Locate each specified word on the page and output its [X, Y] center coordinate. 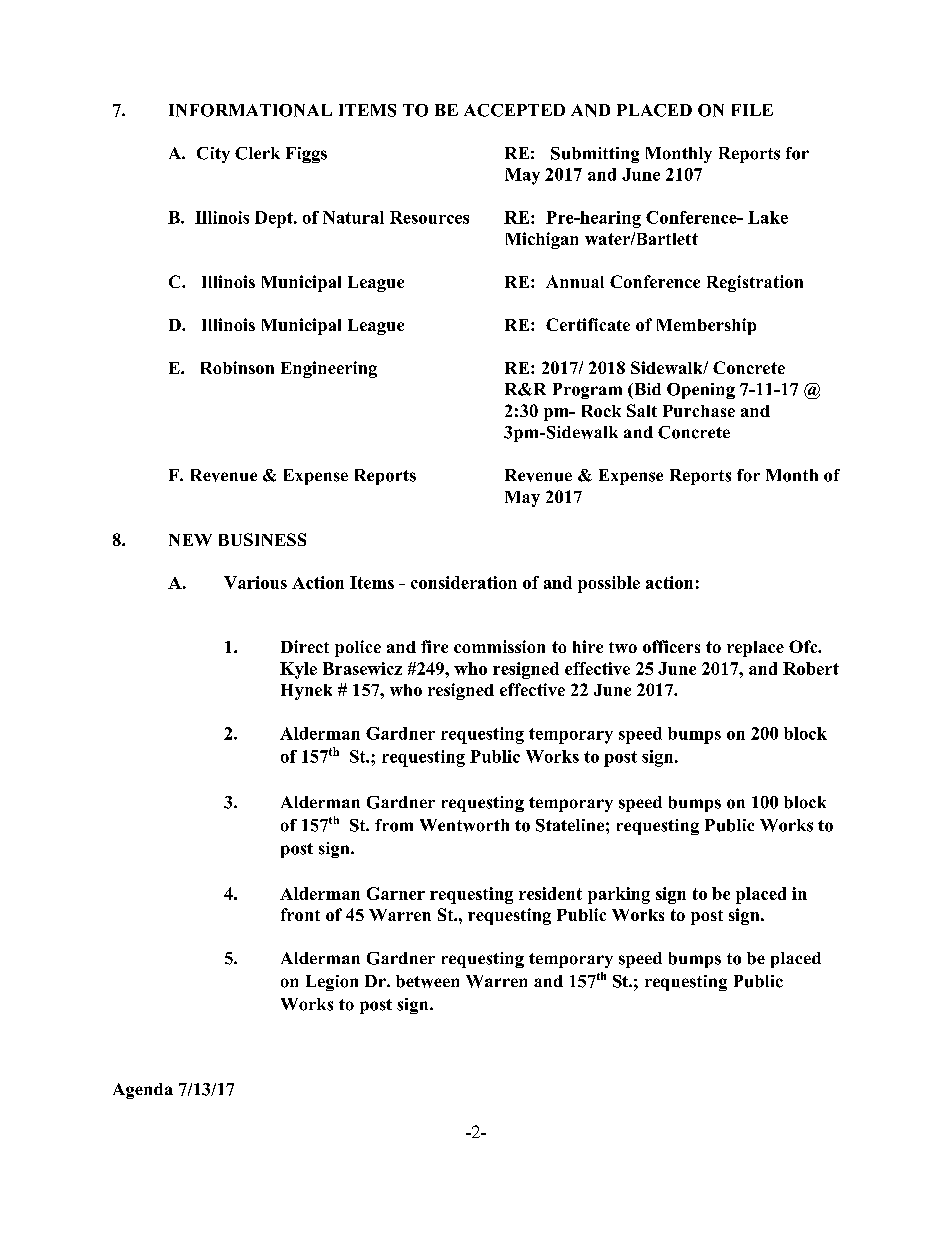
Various [255, 582]
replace [755, 649]
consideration [464, 582]
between [427, 981]
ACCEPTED [514, 110]
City [213, 155]
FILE [752, 110]
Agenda [143, 1091]
